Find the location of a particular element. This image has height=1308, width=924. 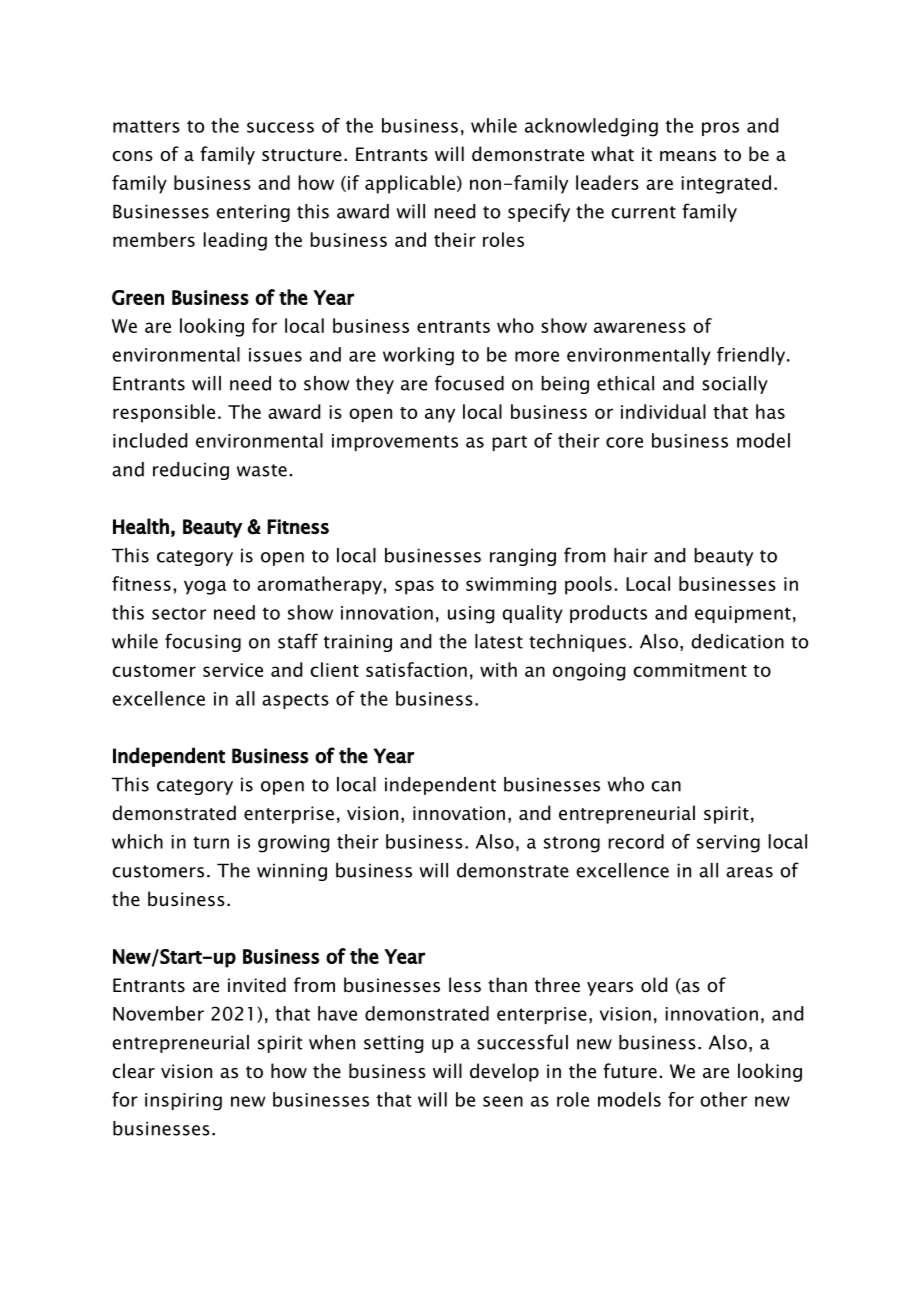

spas is located at coordinates (414, 587).
